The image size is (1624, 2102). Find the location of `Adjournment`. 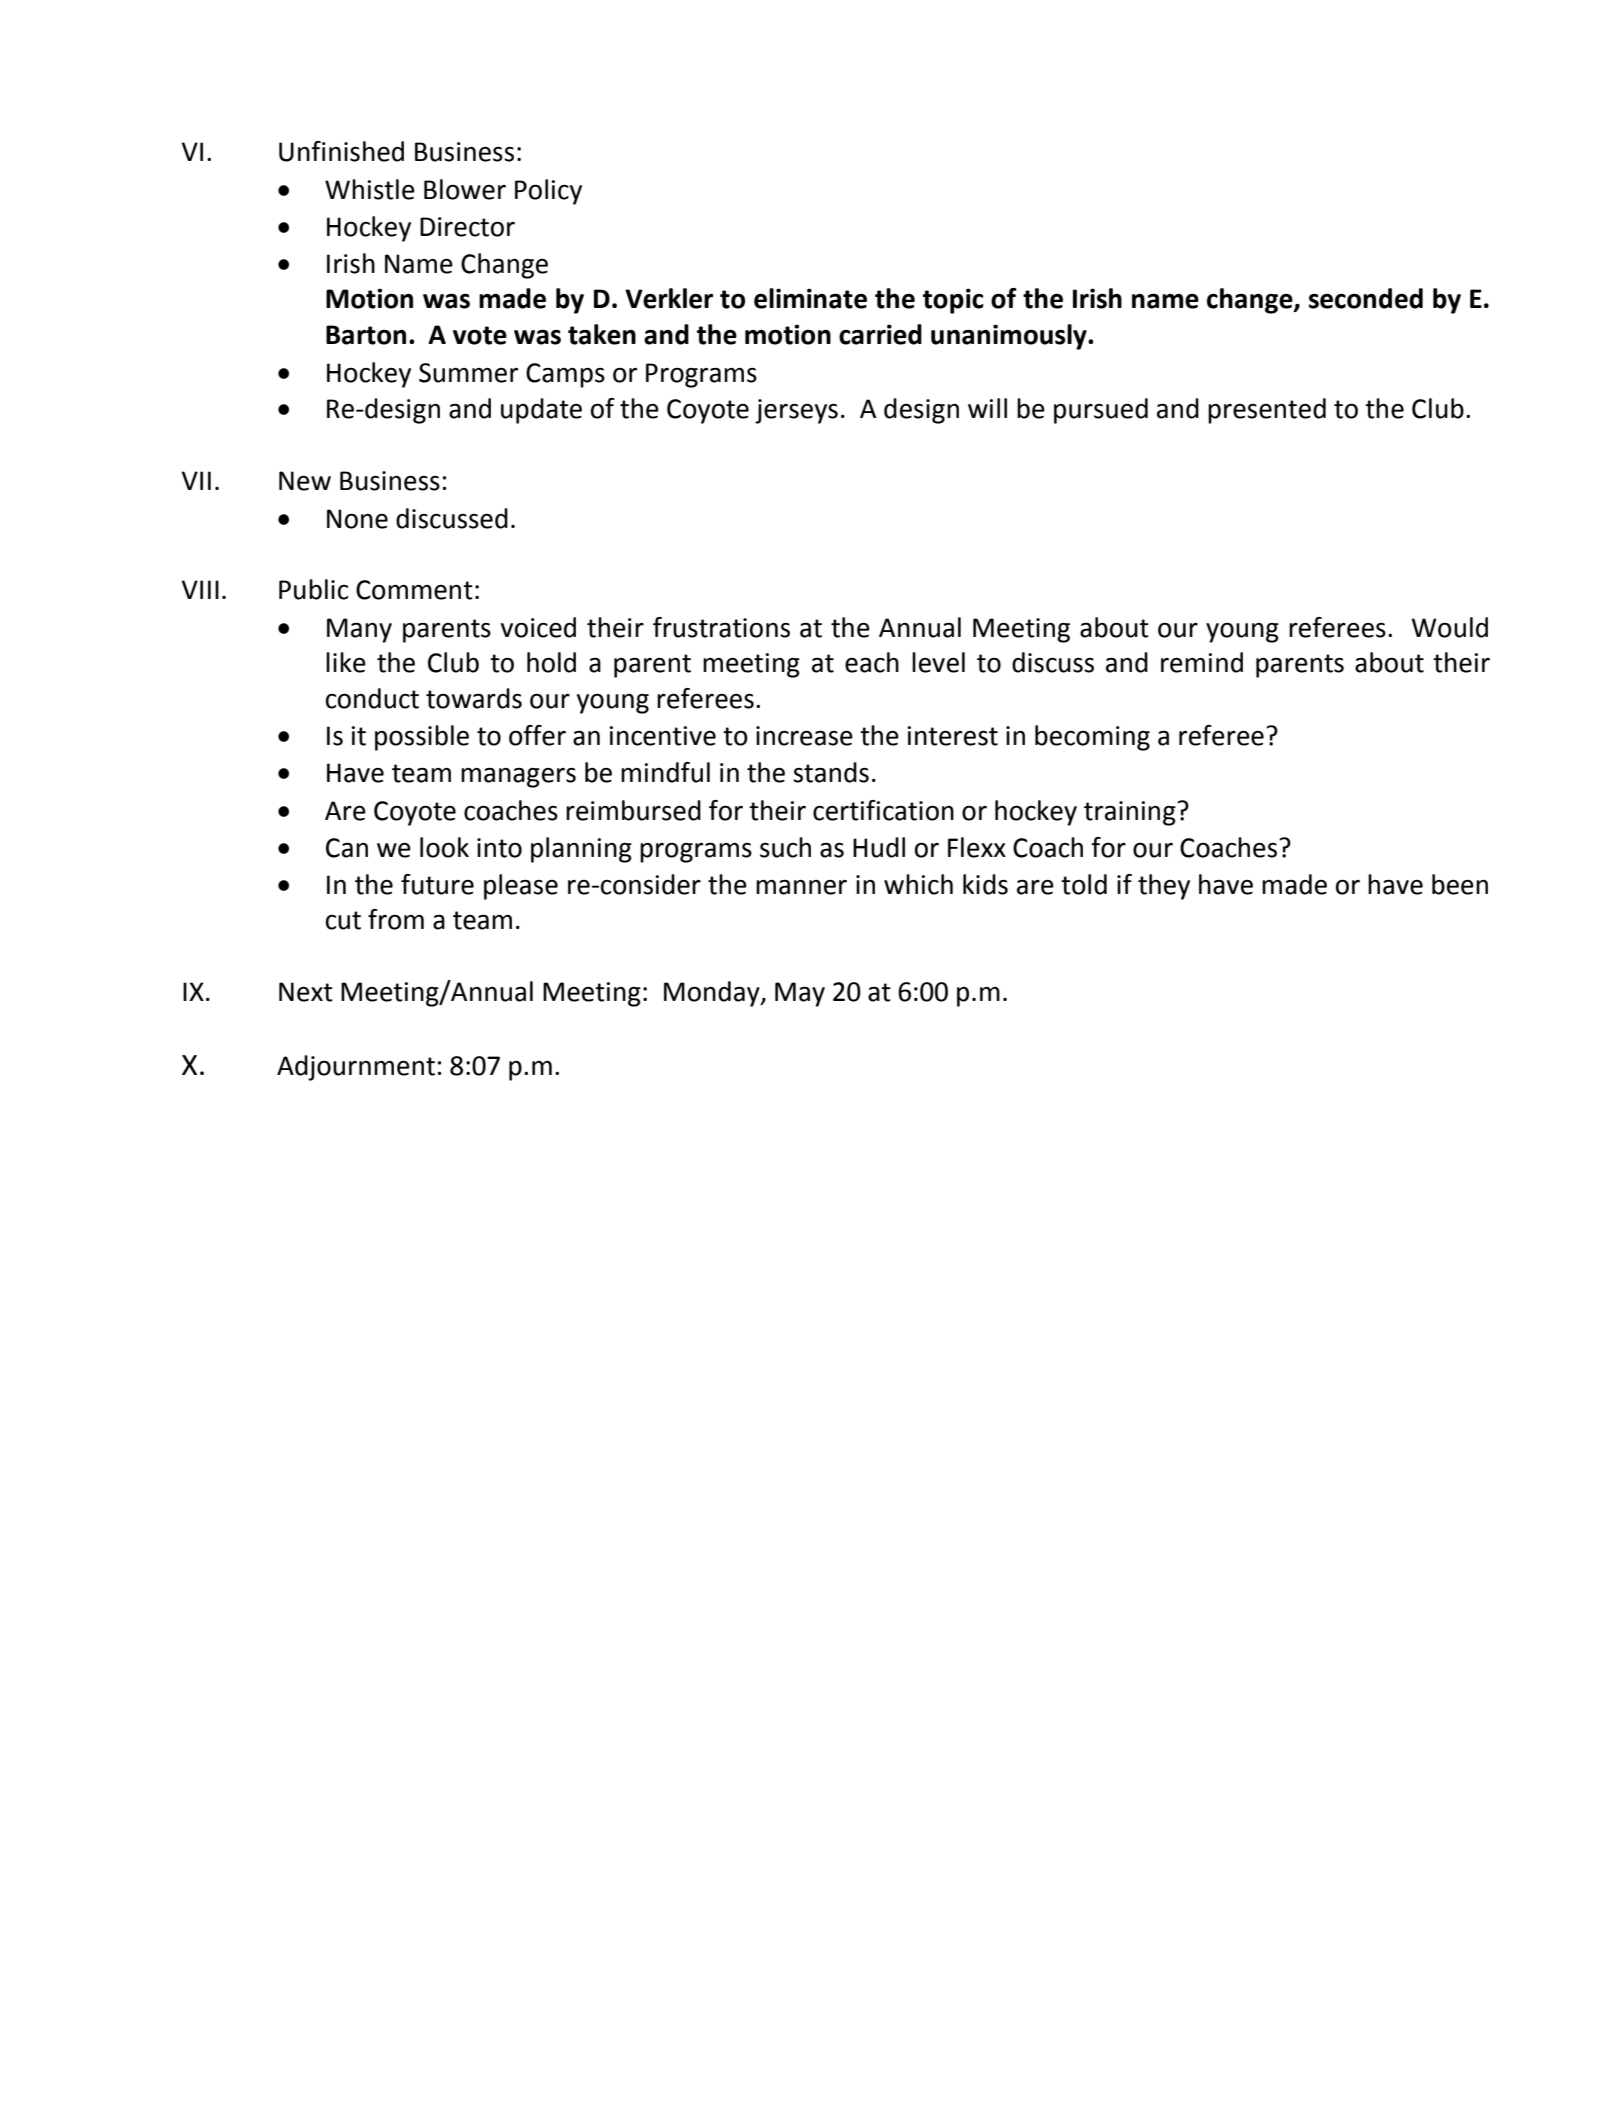

Adjournment is located at coordinates (356, 1068).
